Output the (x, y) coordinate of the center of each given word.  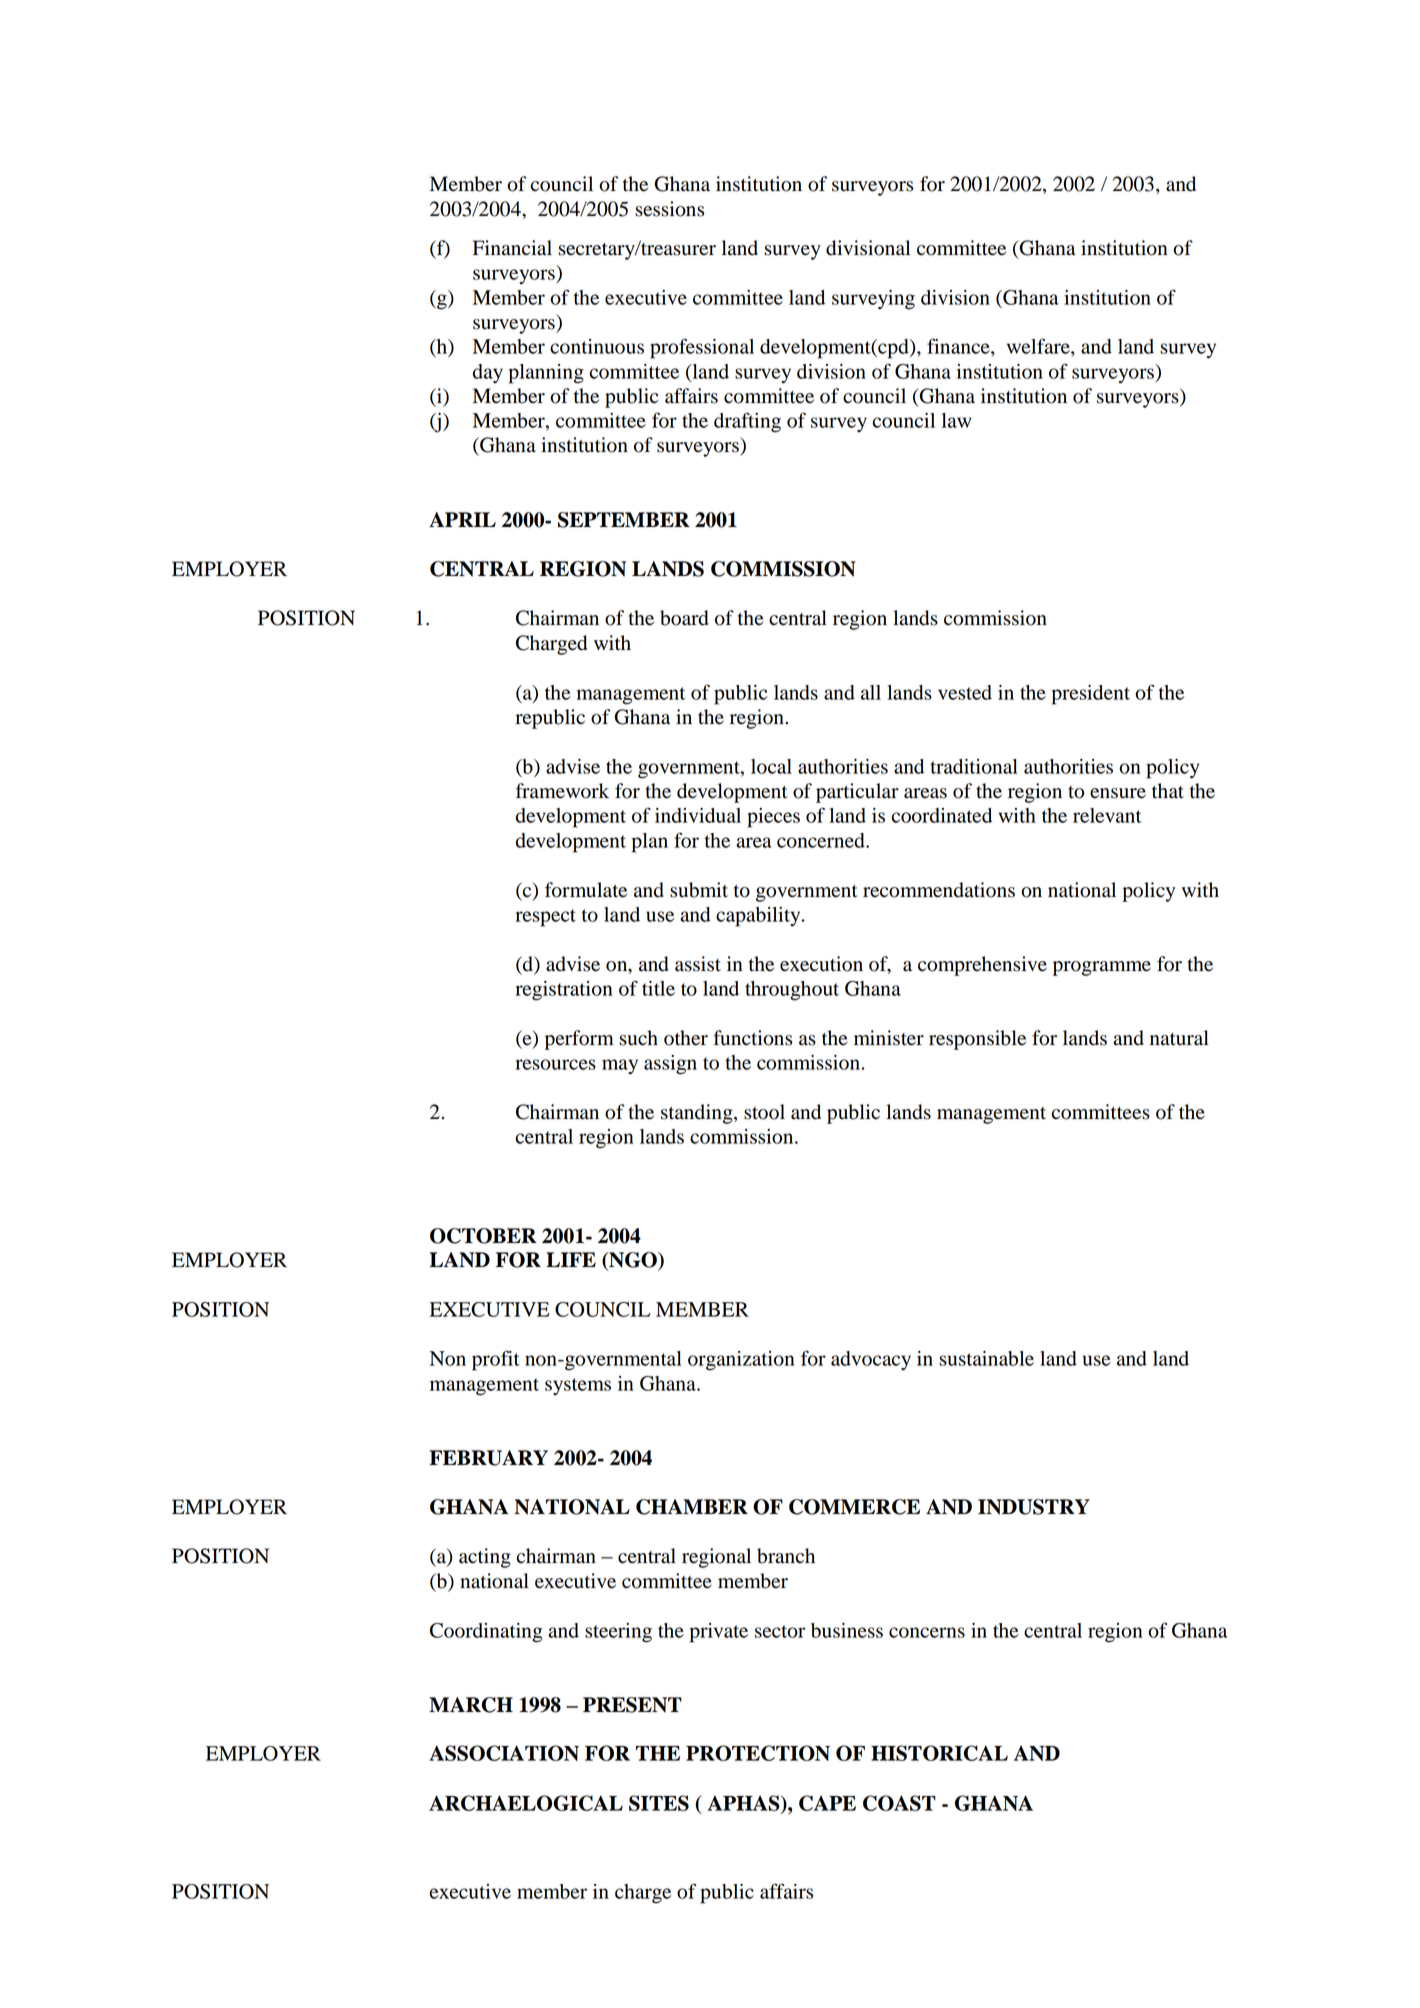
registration (564, 991)
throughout (792, 991)
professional (702, 348)
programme (1102, 968)
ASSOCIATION (504, 1753)
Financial (512, 248)
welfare (1039, 346)
